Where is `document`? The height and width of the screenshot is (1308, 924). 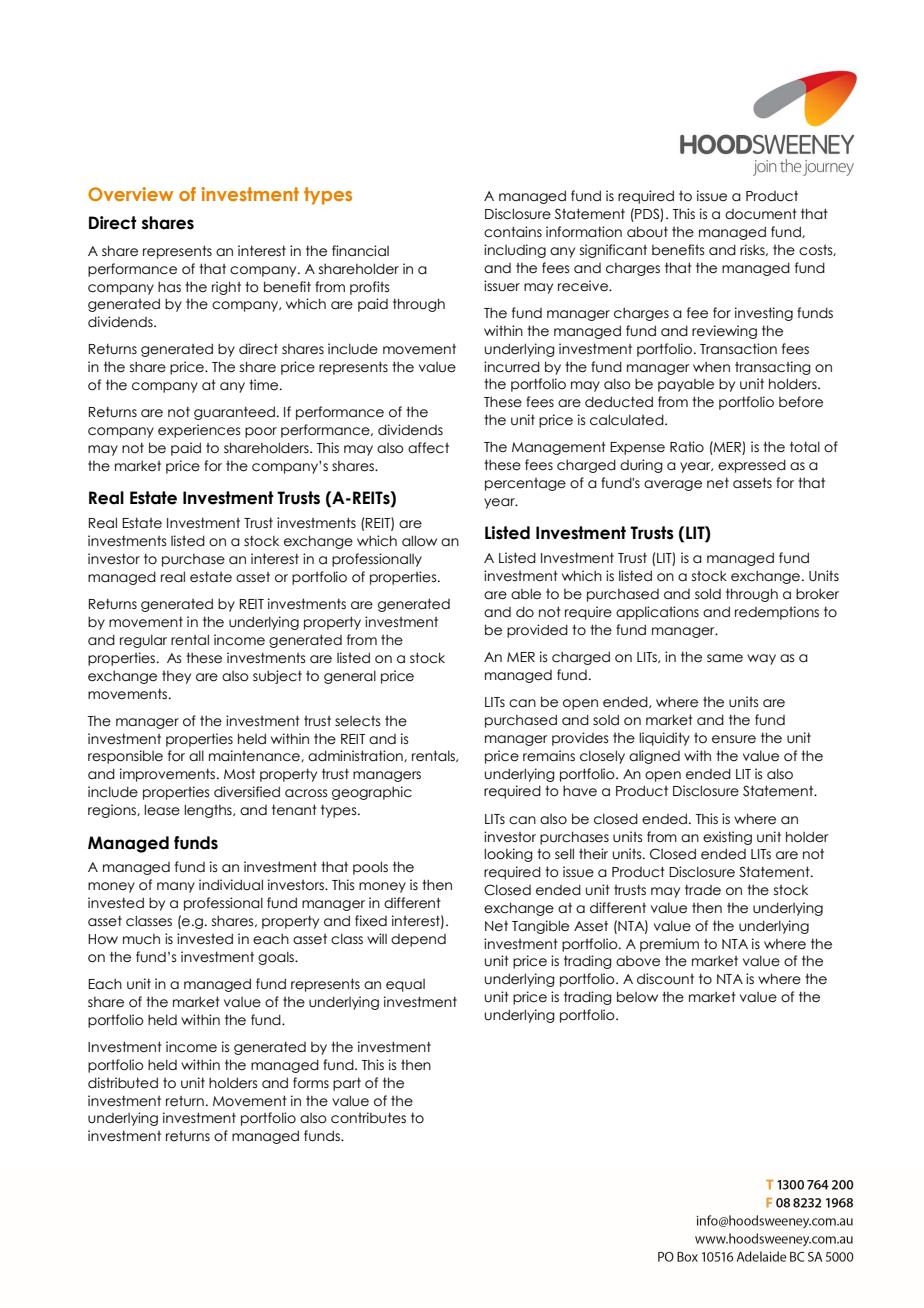 document is located at coordinates (761, 214).
